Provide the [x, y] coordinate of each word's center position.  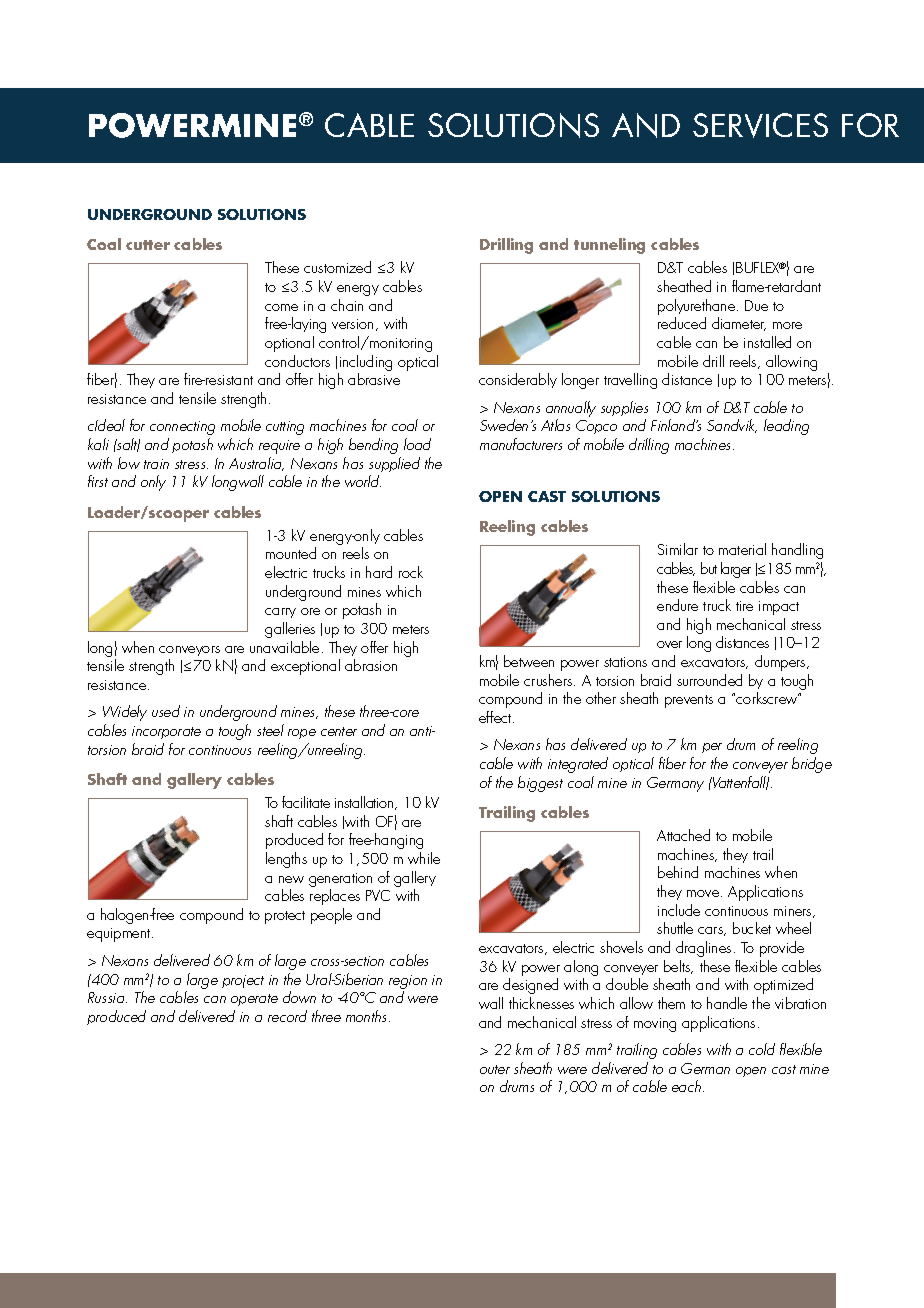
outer [495, 1069]
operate [254, 1000]
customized [337, 267]
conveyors [189, 653]
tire [744, 606]
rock [411, 572]
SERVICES [760, 125]
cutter [148, 245]
